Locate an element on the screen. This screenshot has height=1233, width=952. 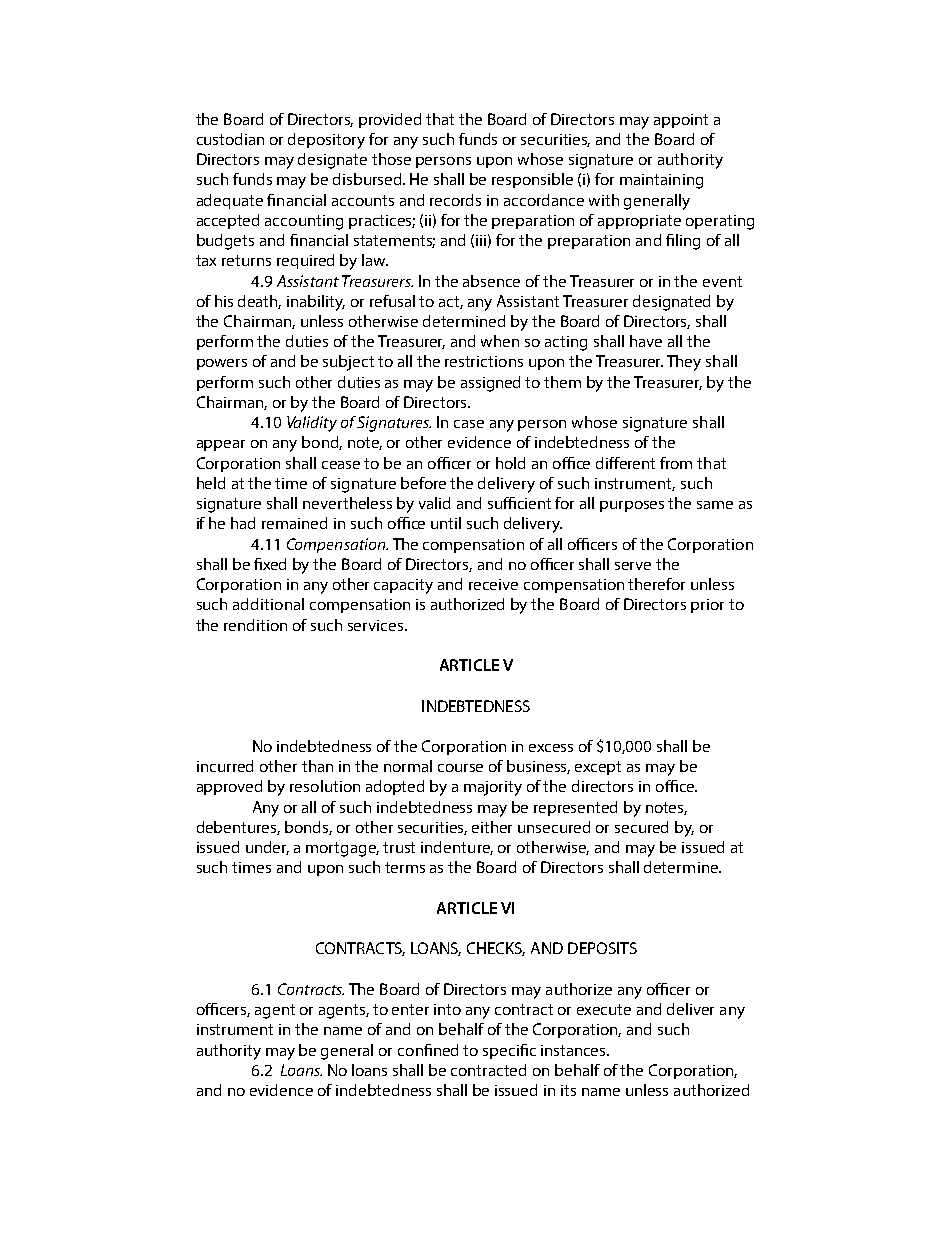
appoint is located at coordinates (681, 121).
